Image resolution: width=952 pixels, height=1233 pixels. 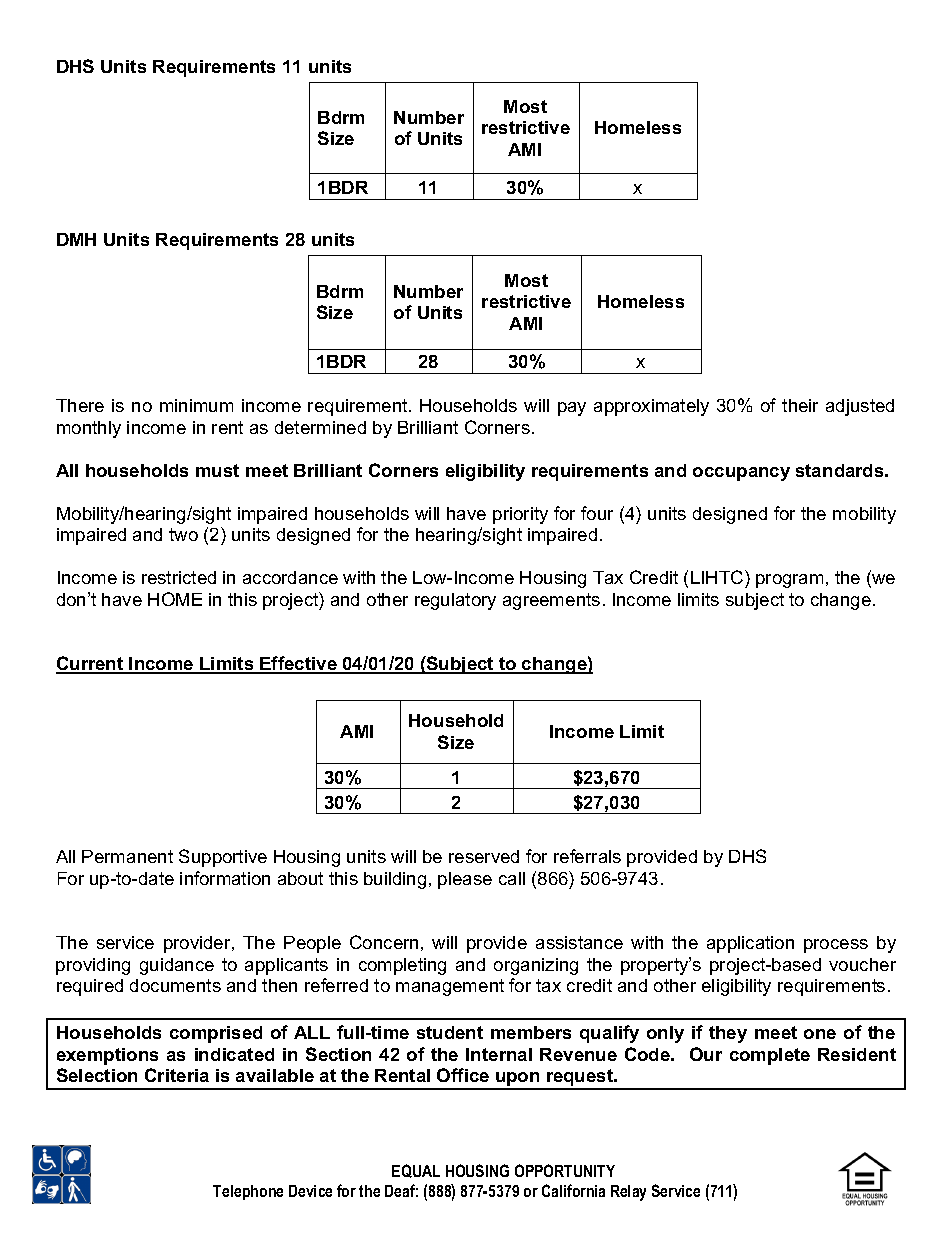 What do you see at coordinates (800, 405) in the document?
I see `their` at bounding box center [800, 405].
